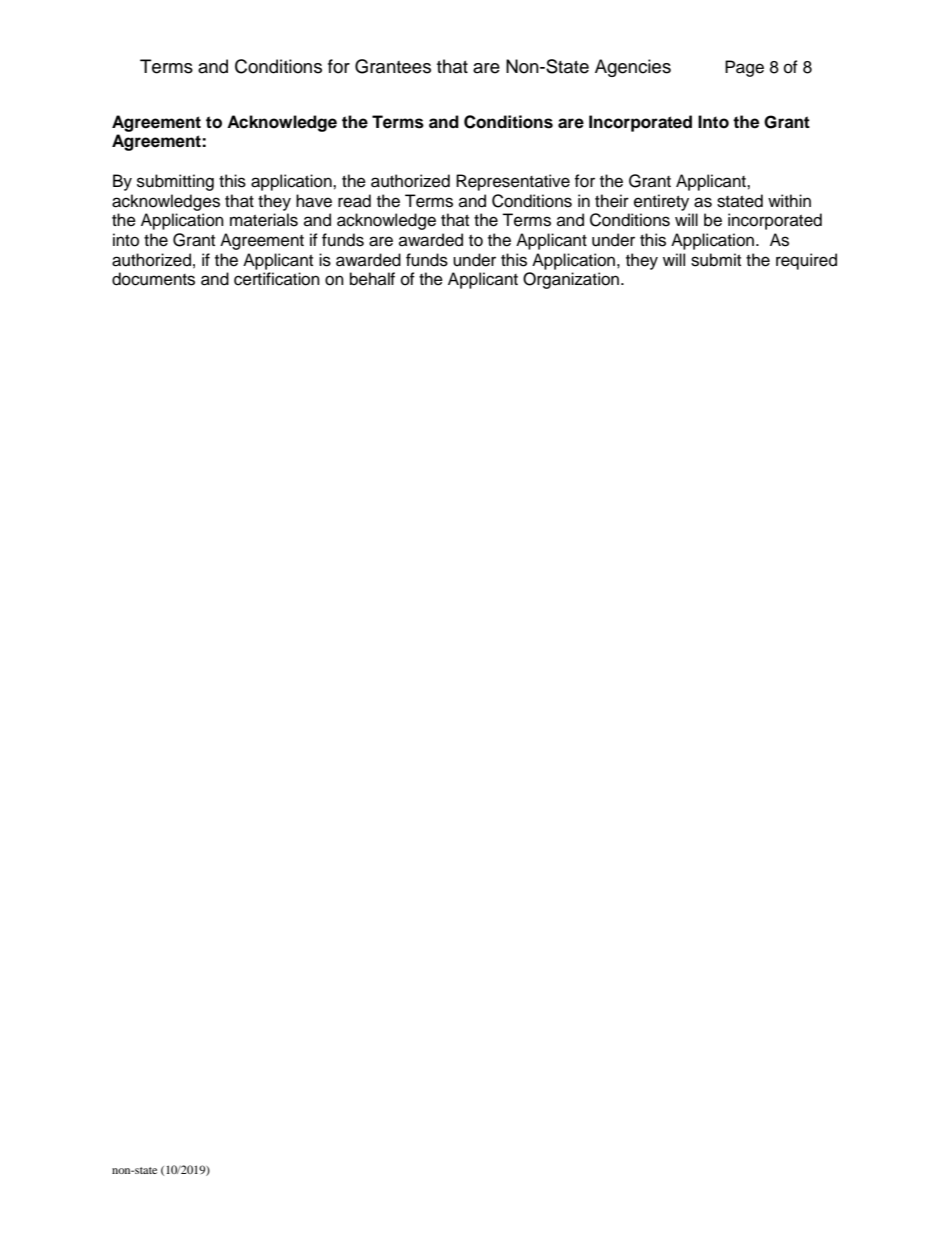 Image resolution: width=952 pixels, height=1233 pixels. Describe the element at coordinates (513, 182) in the screenshot. I see `Representative` at that location.
